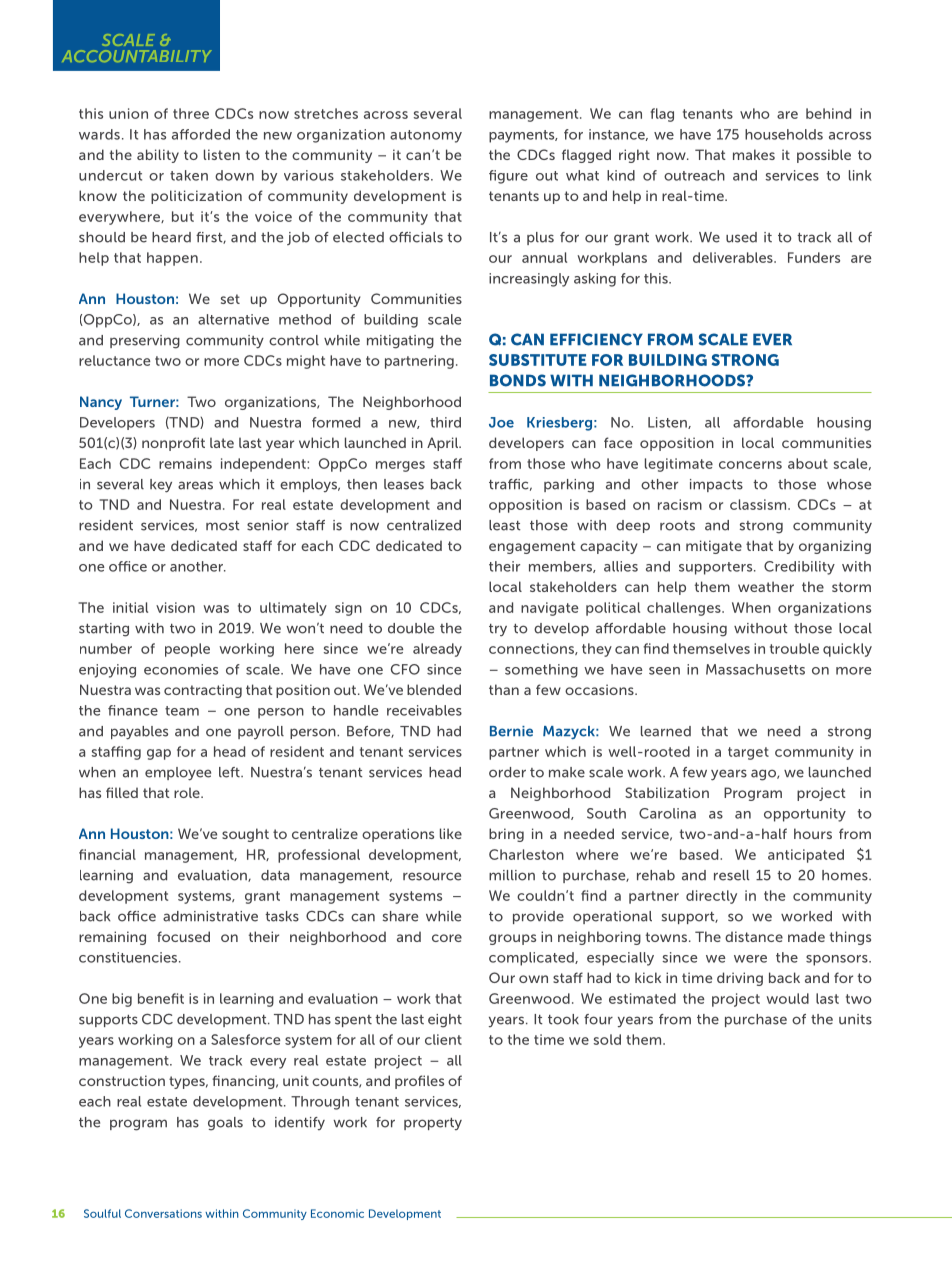 This image has width=952, height=1270. Describe the element at coordinates (784, 134) in the image. I see `households` at that location.
